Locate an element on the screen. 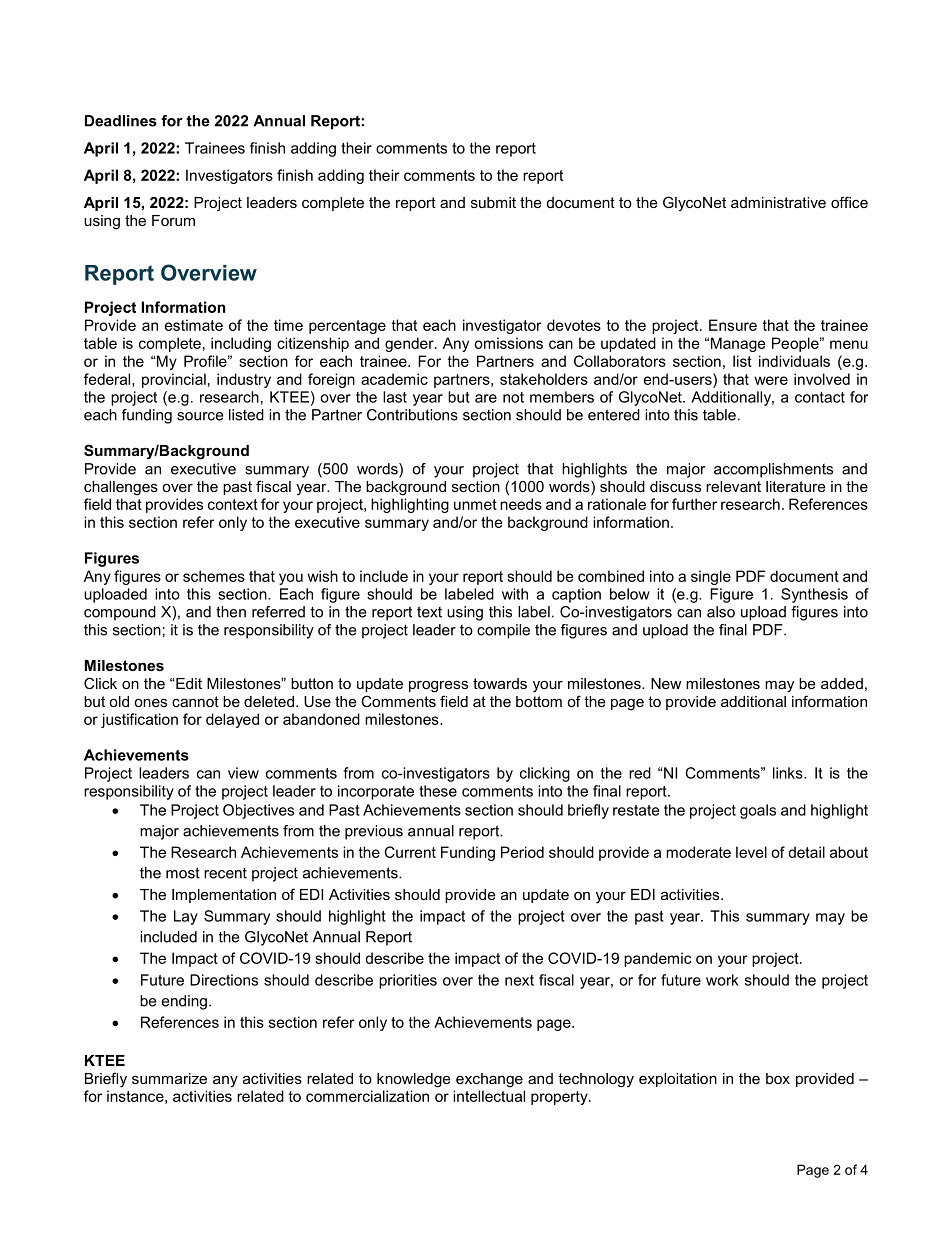 The height and width of the screenshot is (1233, 952). provincial is located at coordinates (174, 380).
